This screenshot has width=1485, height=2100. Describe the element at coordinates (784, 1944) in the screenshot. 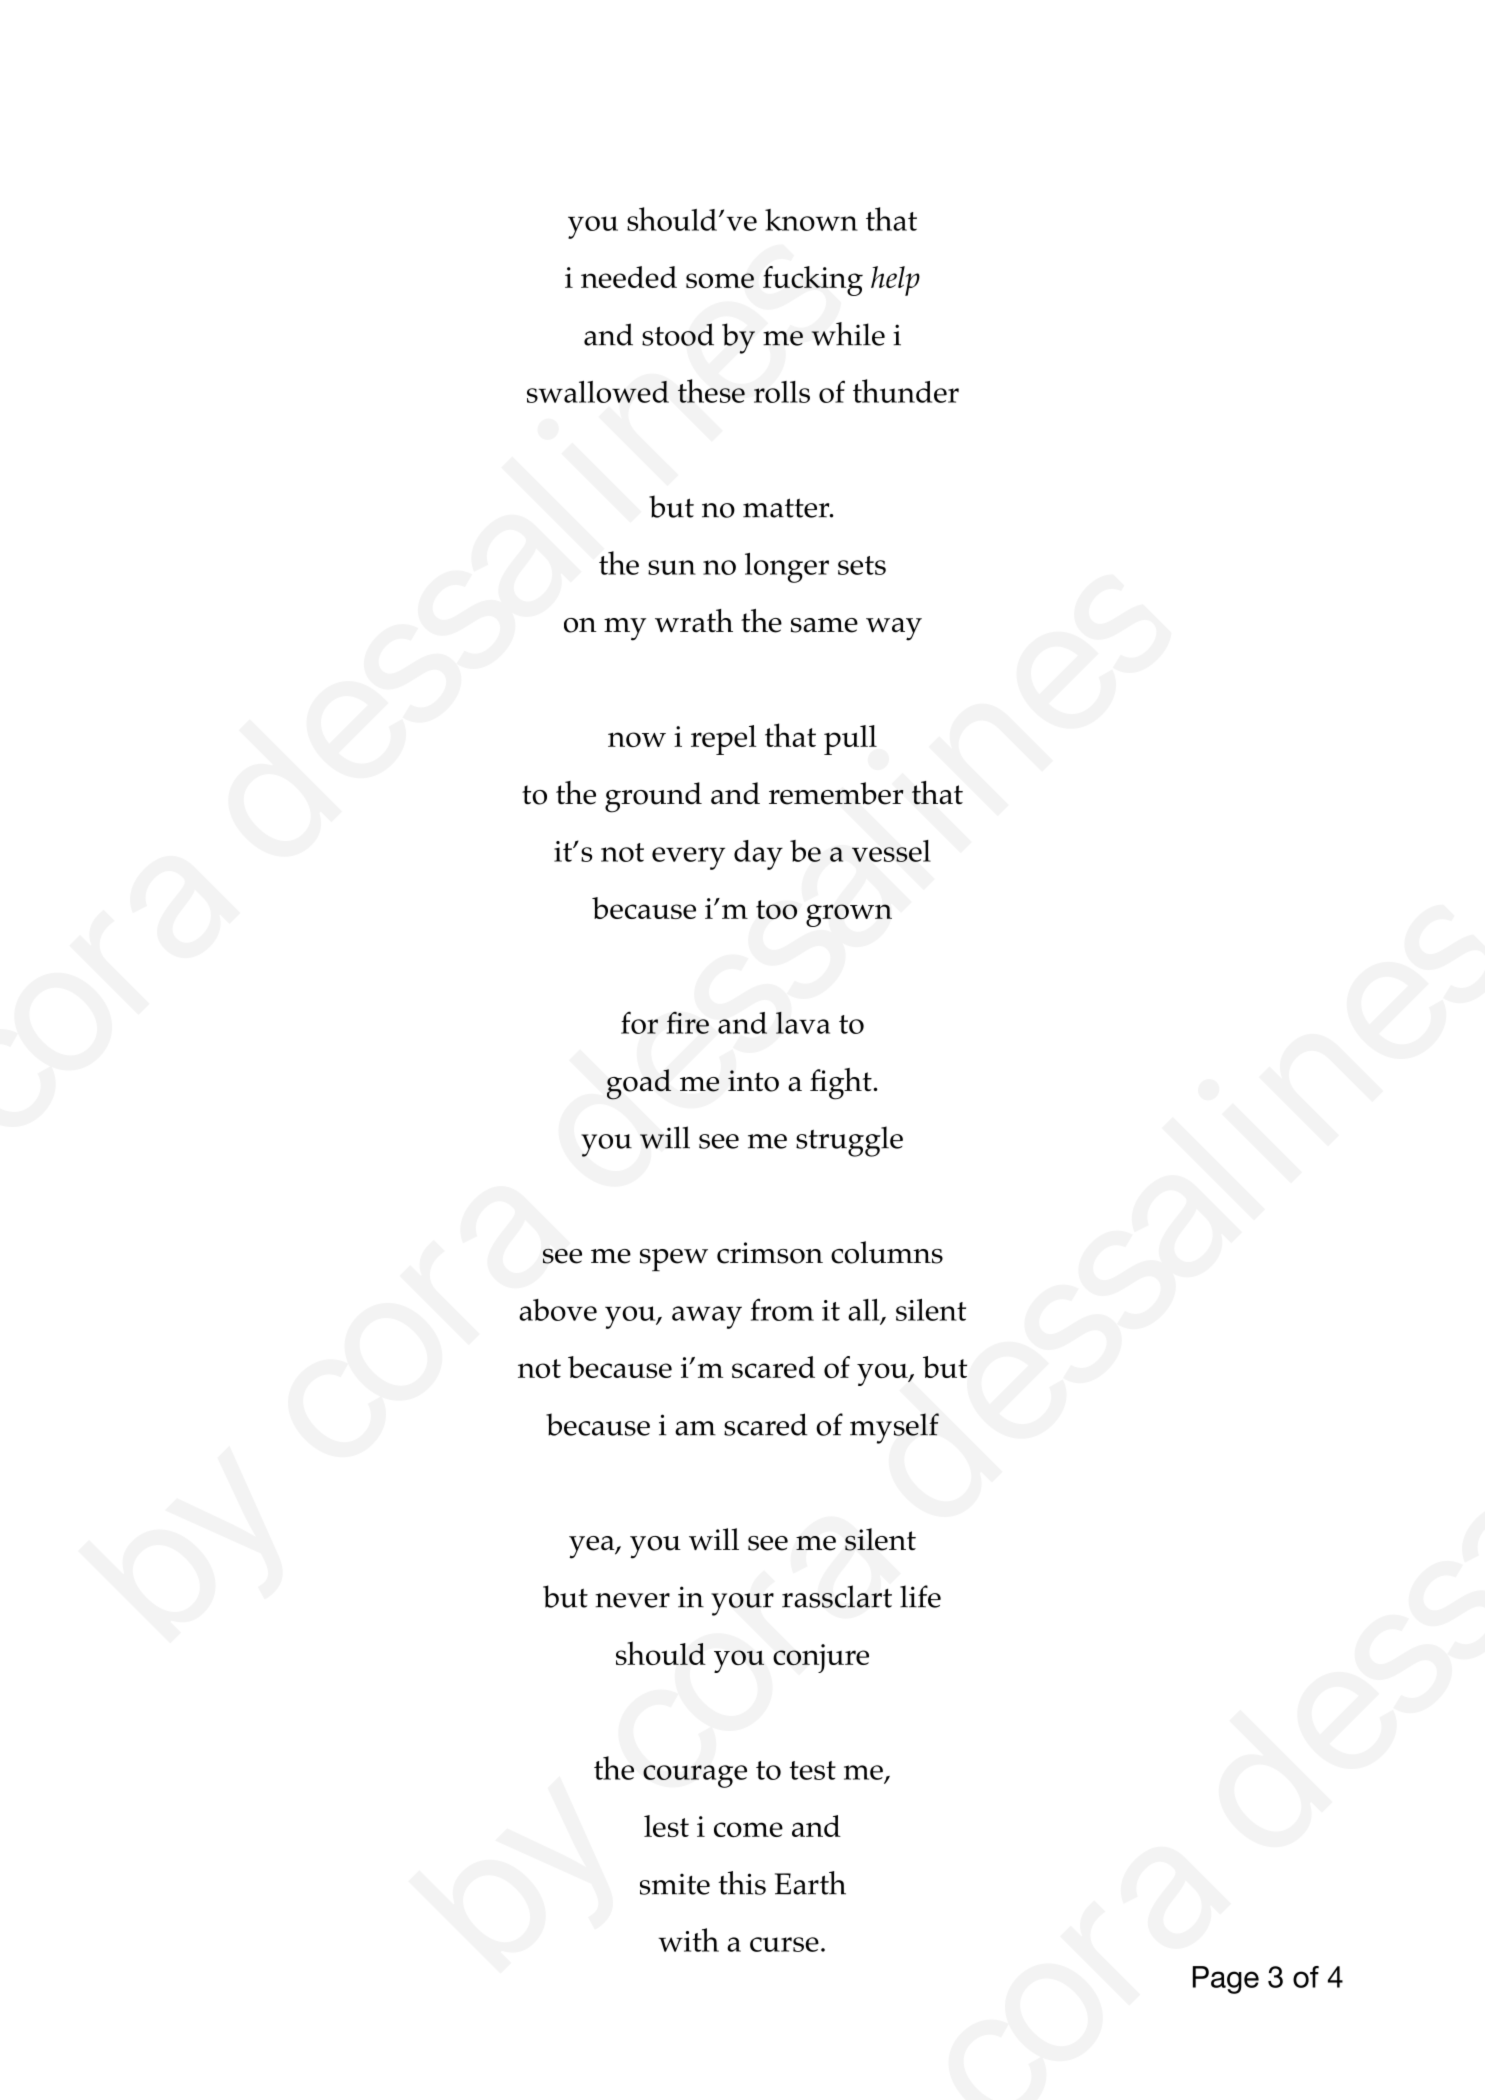

I see `curse` at that location.
